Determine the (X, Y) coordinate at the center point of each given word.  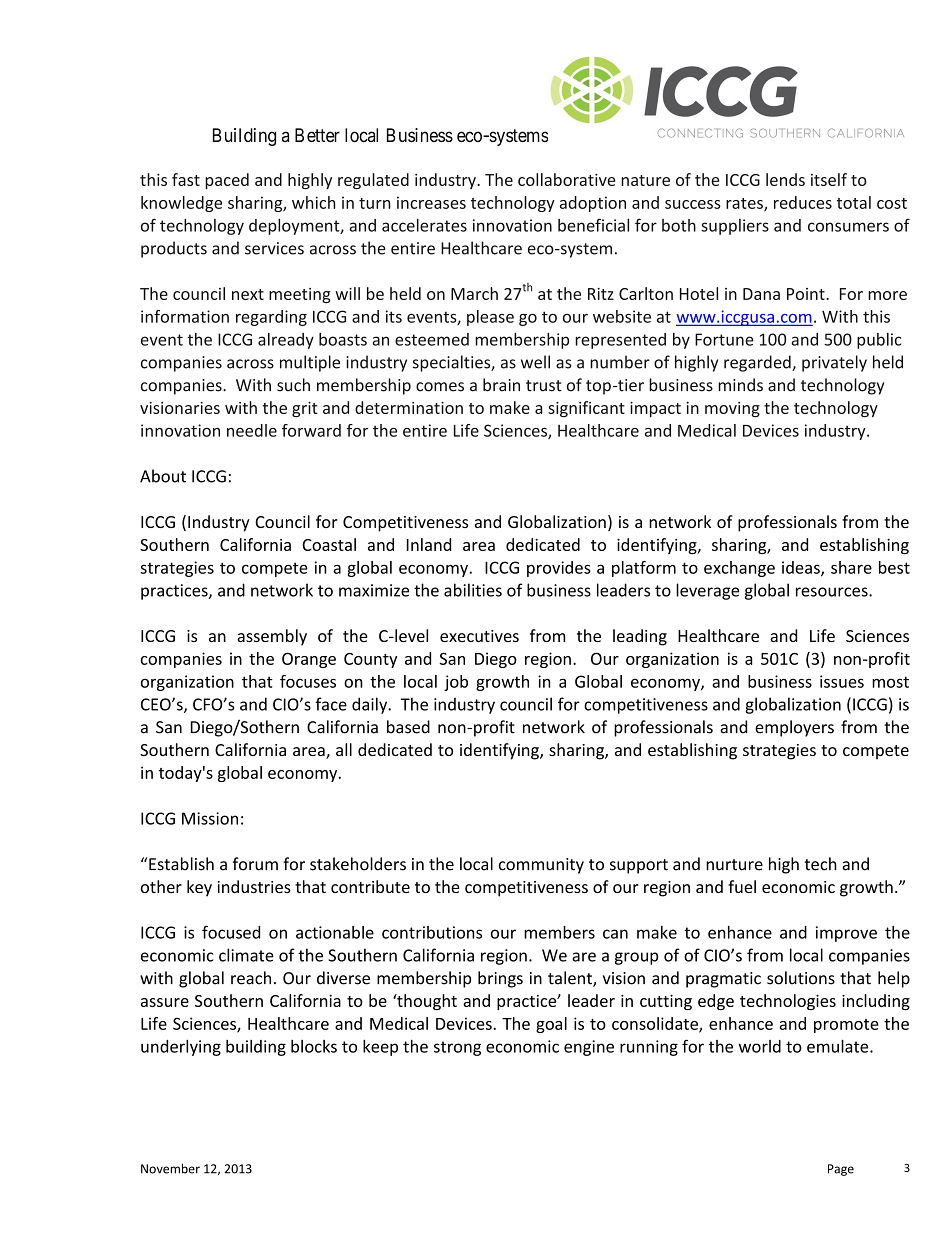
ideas (802, 568)
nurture (734, 865)
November (170, 1168)
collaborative (567, 179)
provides (559, 569)
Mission (210, 818)
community (541, 866)
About (163, 476)
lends (785, 179)
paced (227, 181)
